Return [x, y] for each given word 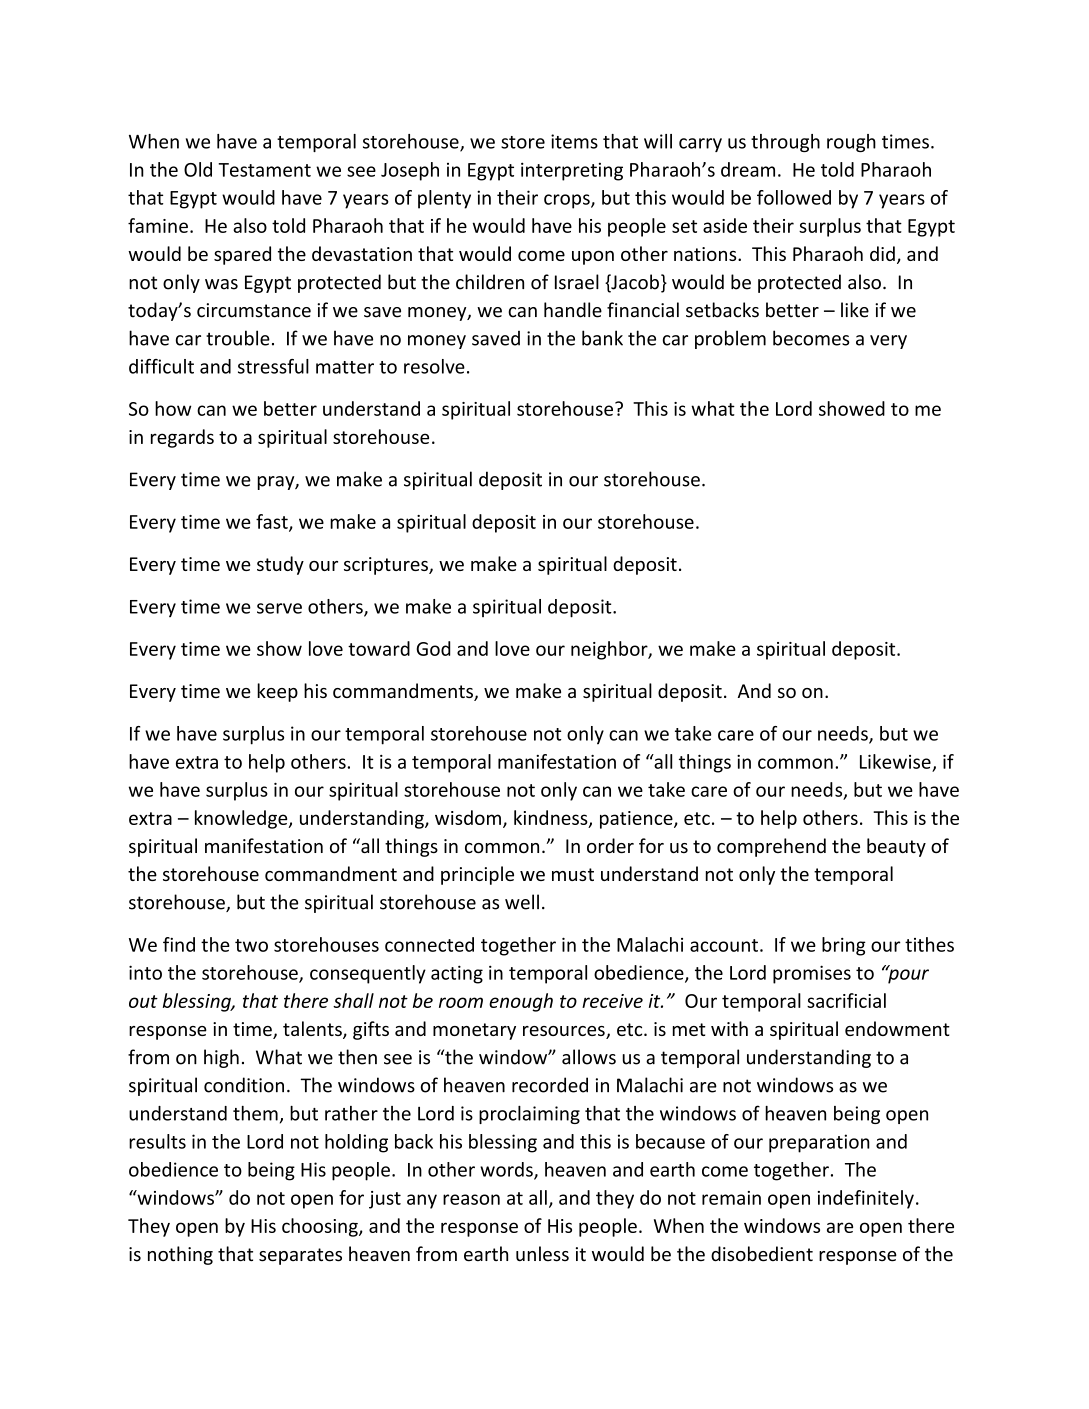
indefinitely [866, 1199]
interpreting [572, 171]
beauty [896, 847]
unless [542, 1254]
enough [521, 1002]
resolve [434, 366]
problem [730, 339]
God [433, 648]
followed [794, 197]
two [251, 945]
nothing [180, 1255]
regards [182, 438]
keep [277, 692]
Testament [264, 170]
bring [844, 946]
